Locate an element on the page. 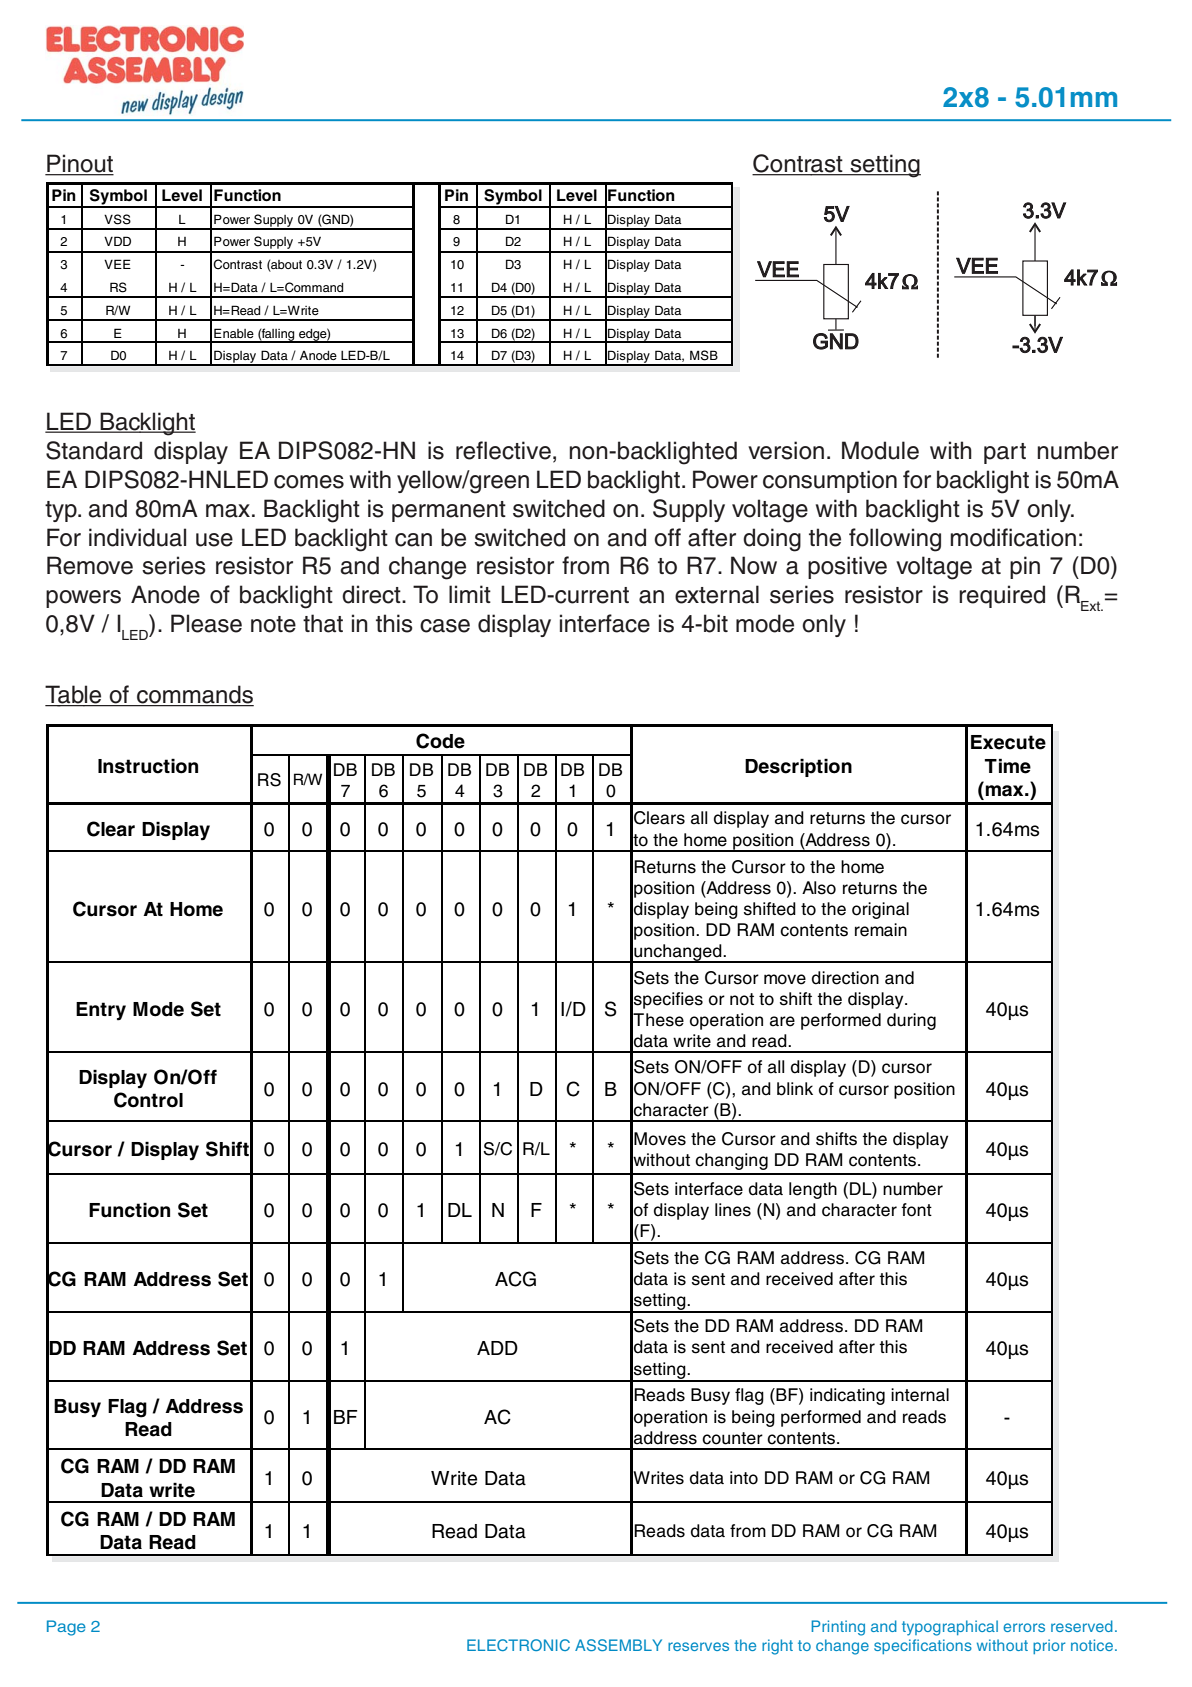  ACG is located at coordinates (515, 1279).
